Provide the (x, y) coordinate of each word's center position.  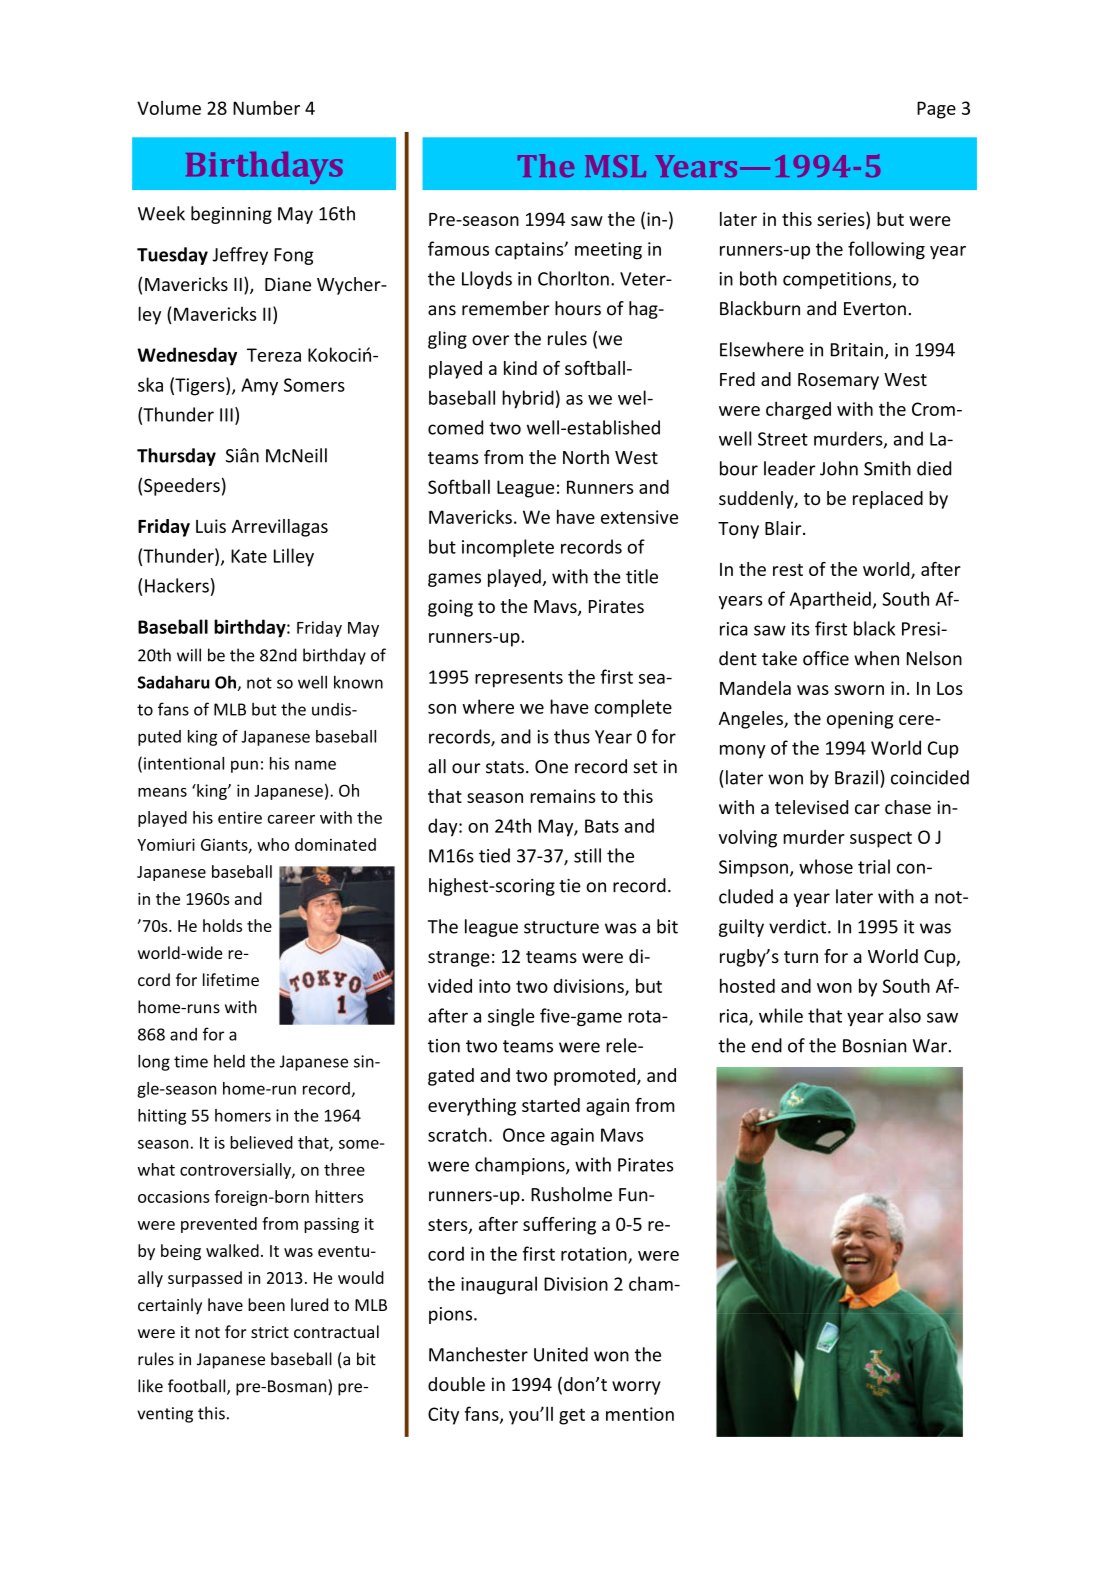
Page (936, 110)
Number (266, 107)
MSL (615, 166)
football (198, 1387)
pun (244, 766)
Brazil (856, 777)
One (551, 767)
